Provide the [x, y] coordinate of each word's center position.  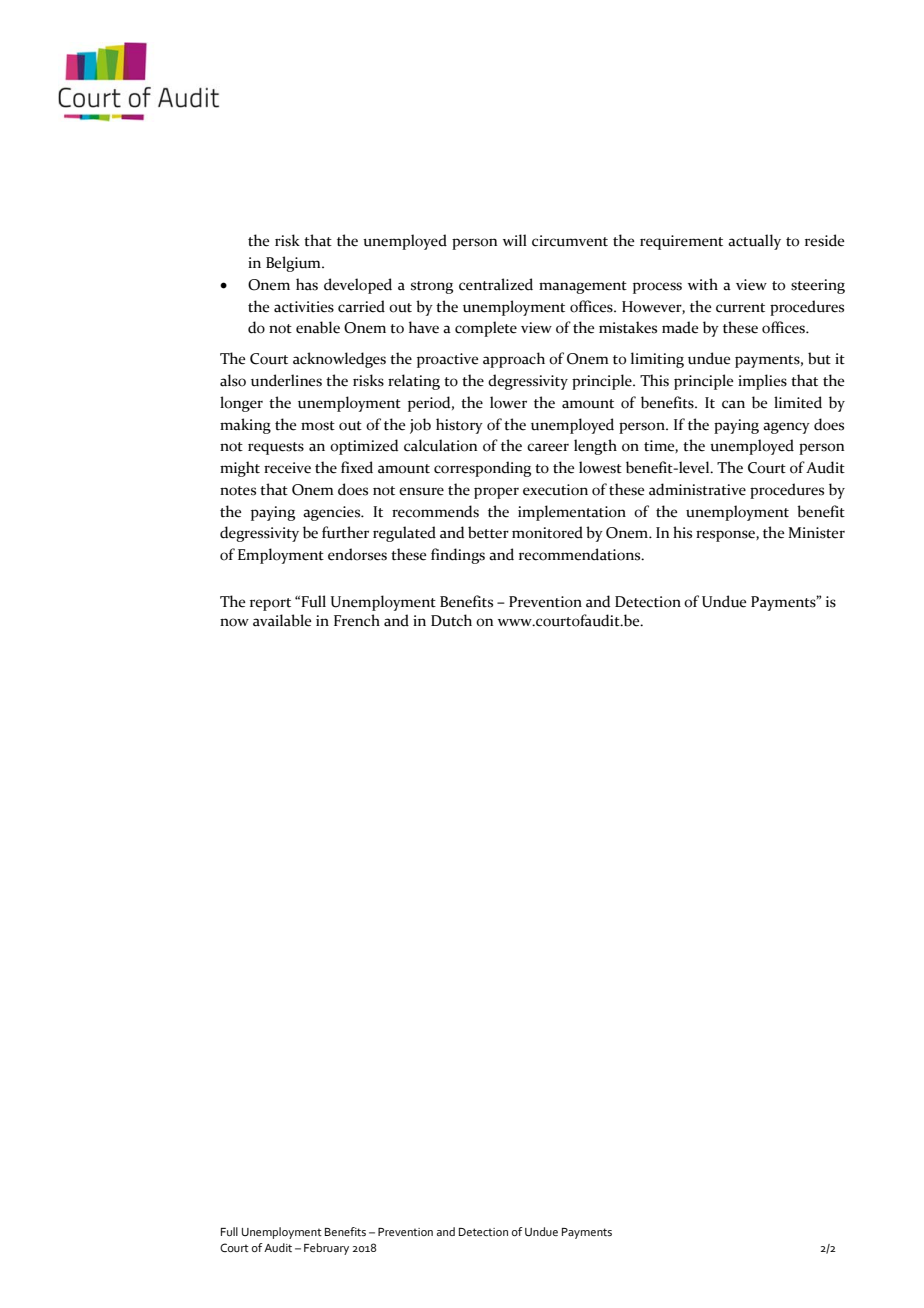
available [282, 620]
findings [458, 556]
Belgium [294, 264]
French [357, 620]
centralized [496, 284]
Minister [816, 533]
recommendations [581, 554]
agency [786, 428]
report [270, 604]
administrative [697, 489]
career [548, 447]
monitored [547, 532]
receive [287, 468]
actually [754, 242]
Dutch [451, 620]
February [326, 1249]
